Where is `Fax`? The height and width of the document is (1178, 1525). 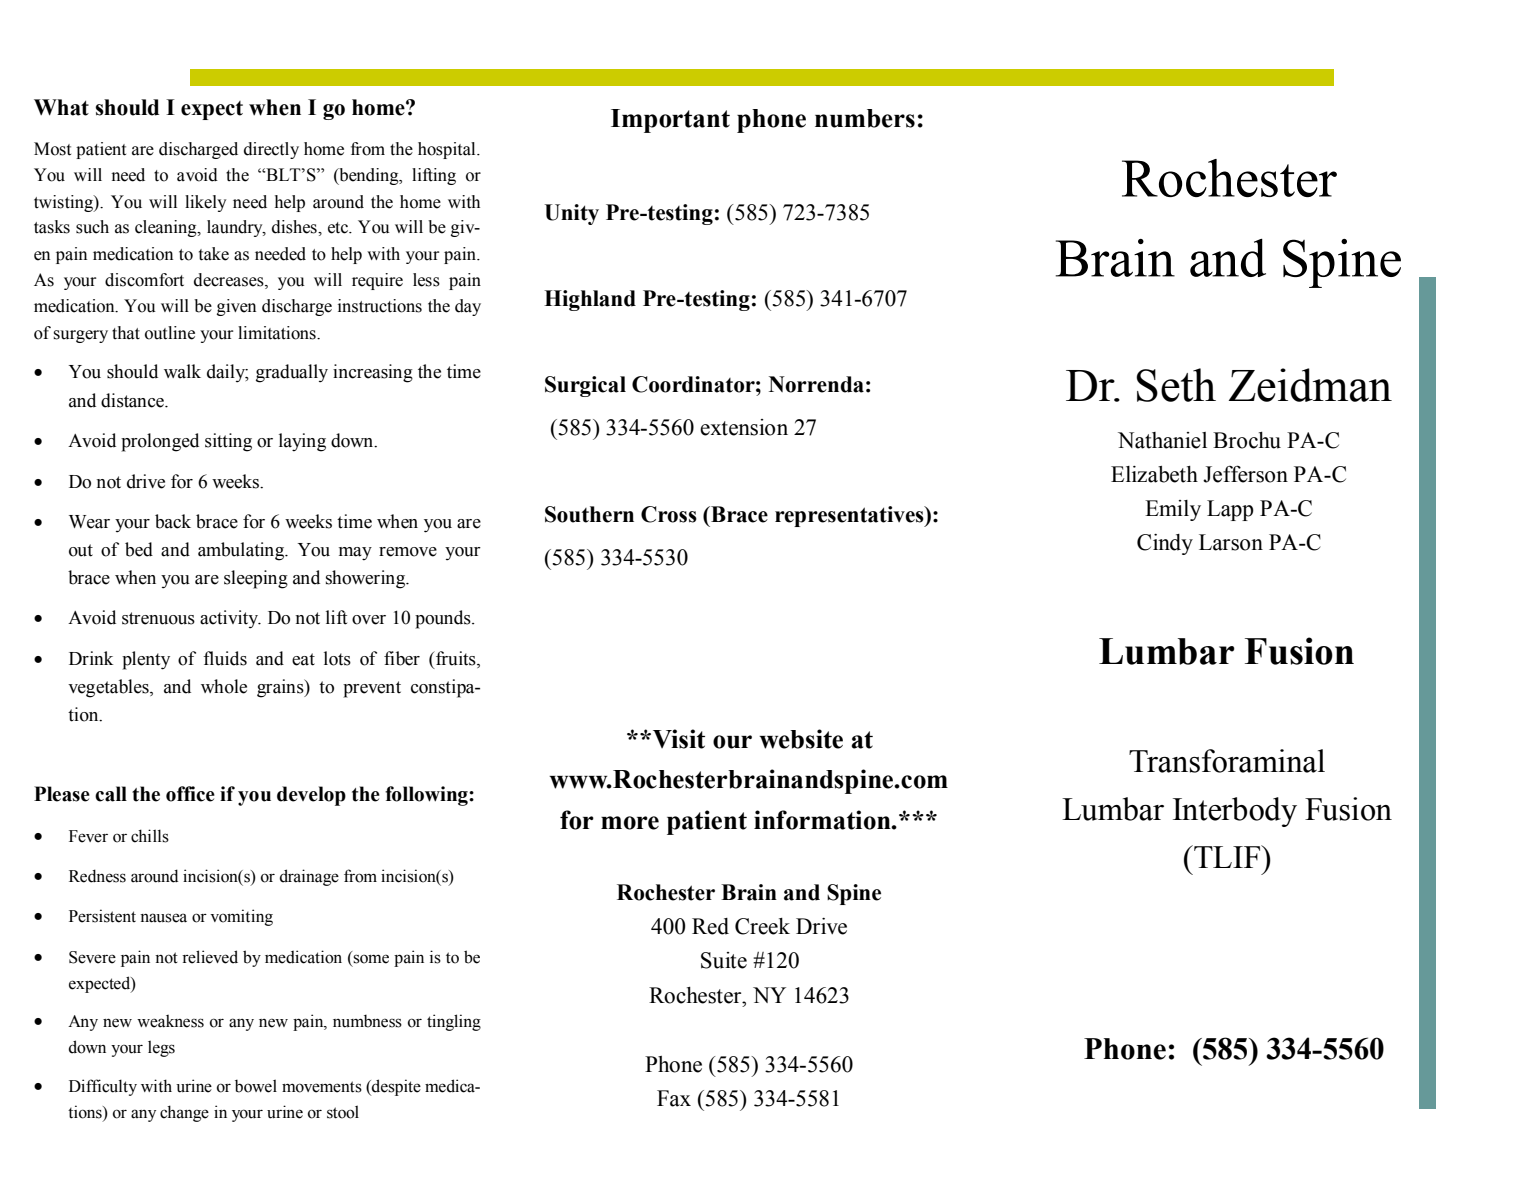
Fax is located at coordinates (674, 1098).
